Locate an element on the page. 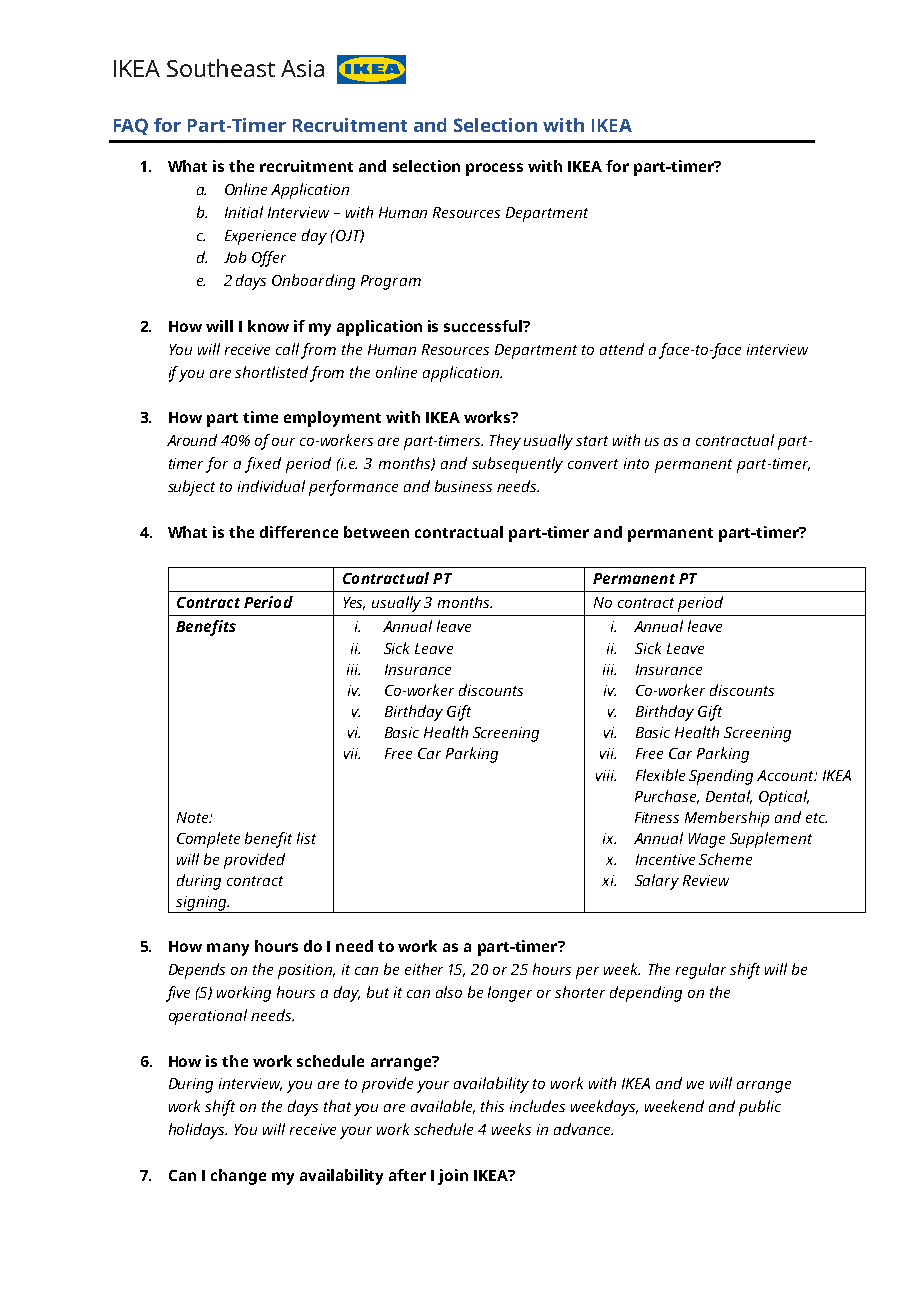 This image has width=924, height=1308. into is located at coordinates (636, 463).
